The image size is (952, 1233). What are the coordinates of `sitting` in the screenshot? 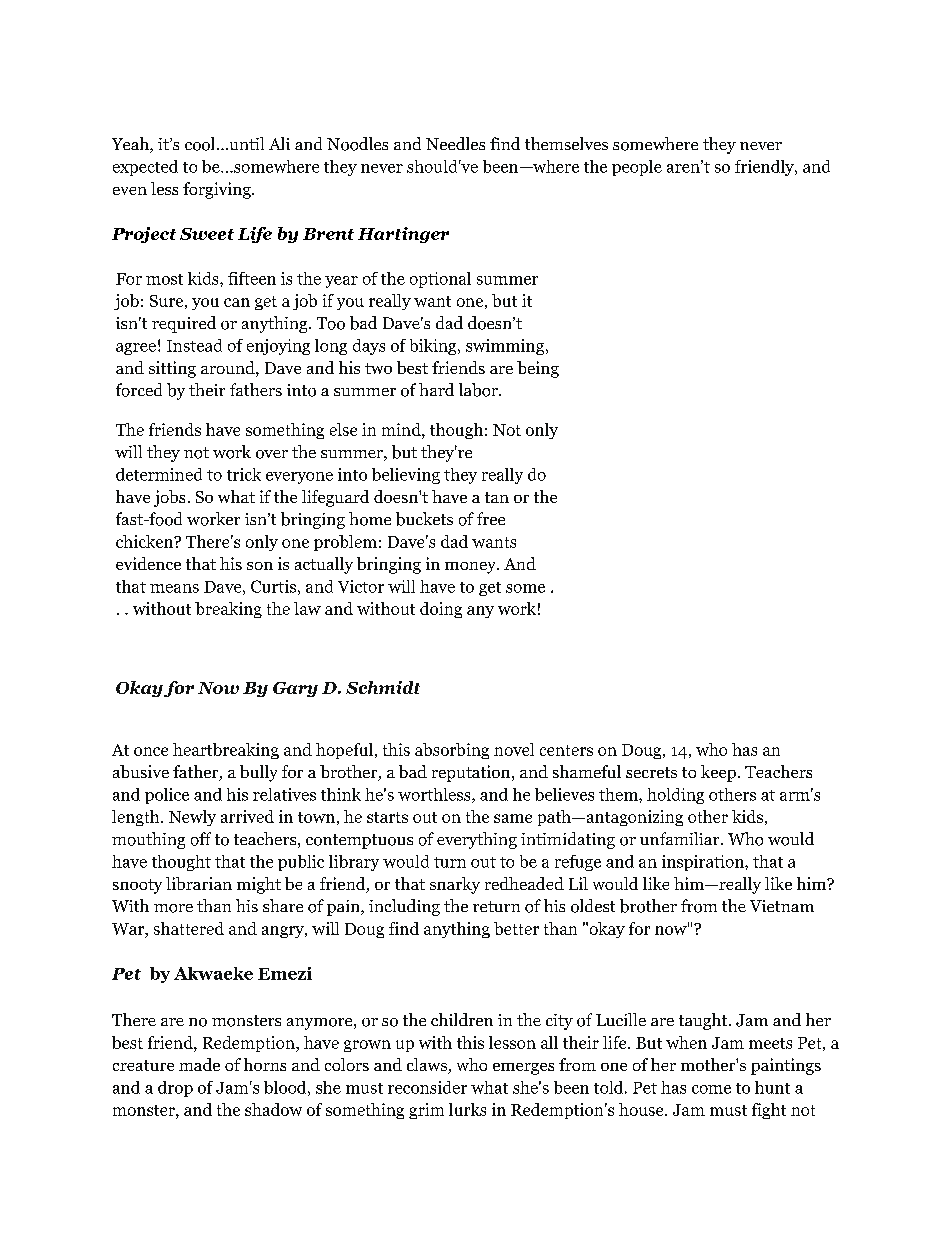 It's located at (172, 369).
